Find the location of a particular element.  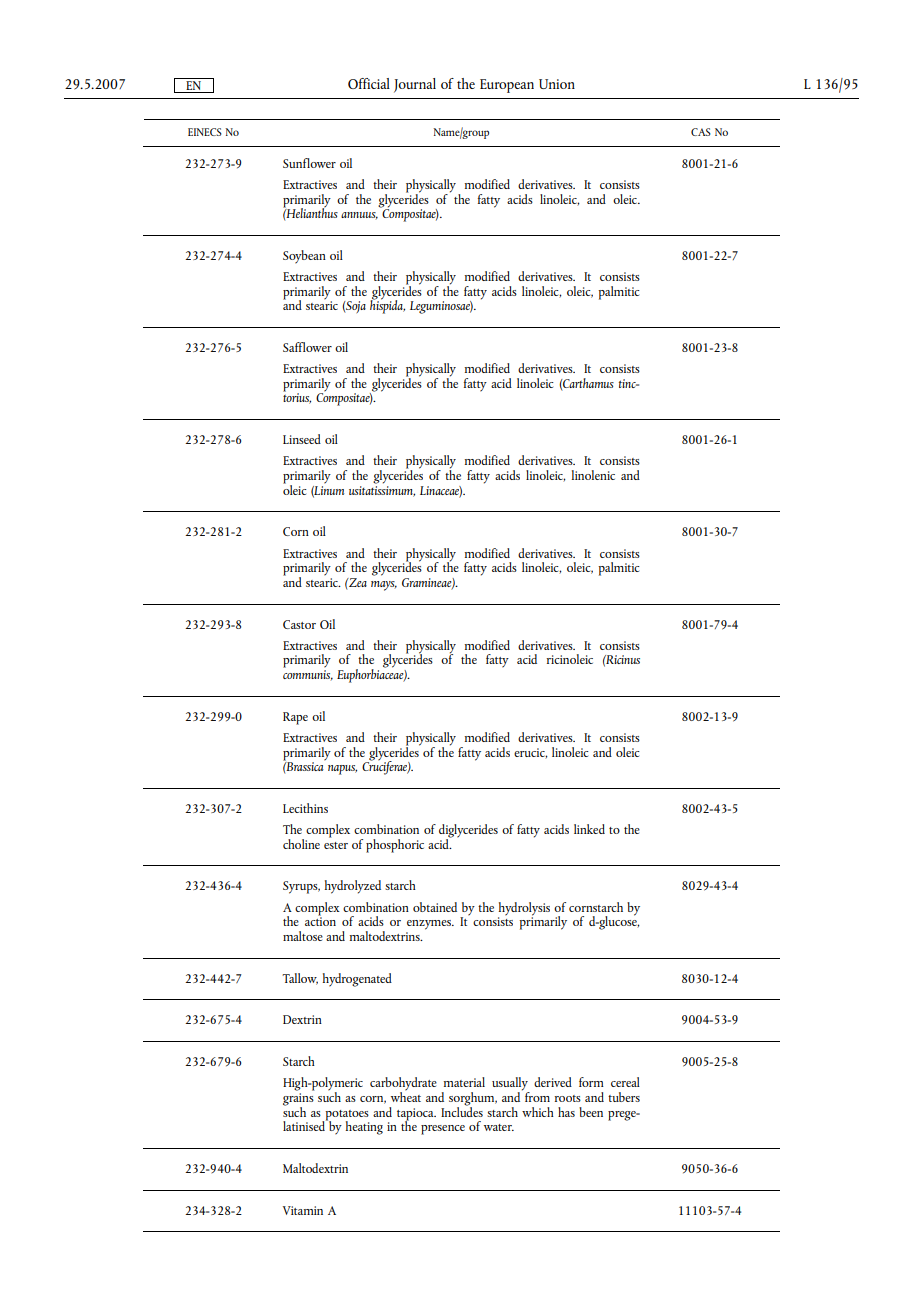

Union is located at coordinates (557, 84).
